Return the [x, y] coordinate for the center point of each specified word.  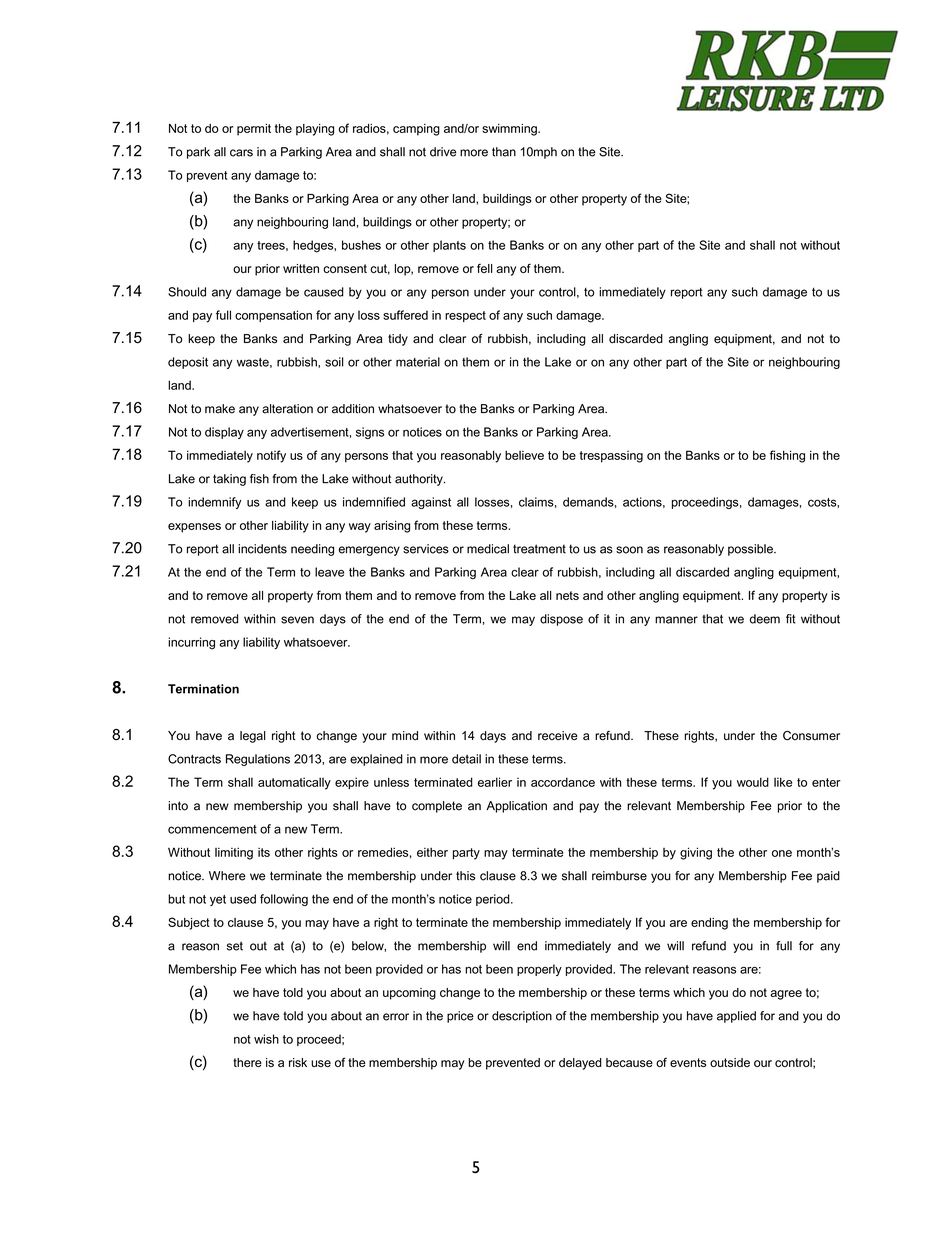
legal [252, 737]
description [522, 1017]
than [504, 152]
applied [736, 1017]
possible [751, 550]
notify [271, 456]
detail [466, 759]
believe [524, 455]
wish [266, 1039]
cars [241, 153]
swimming [510, 130]
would [753, 782]
